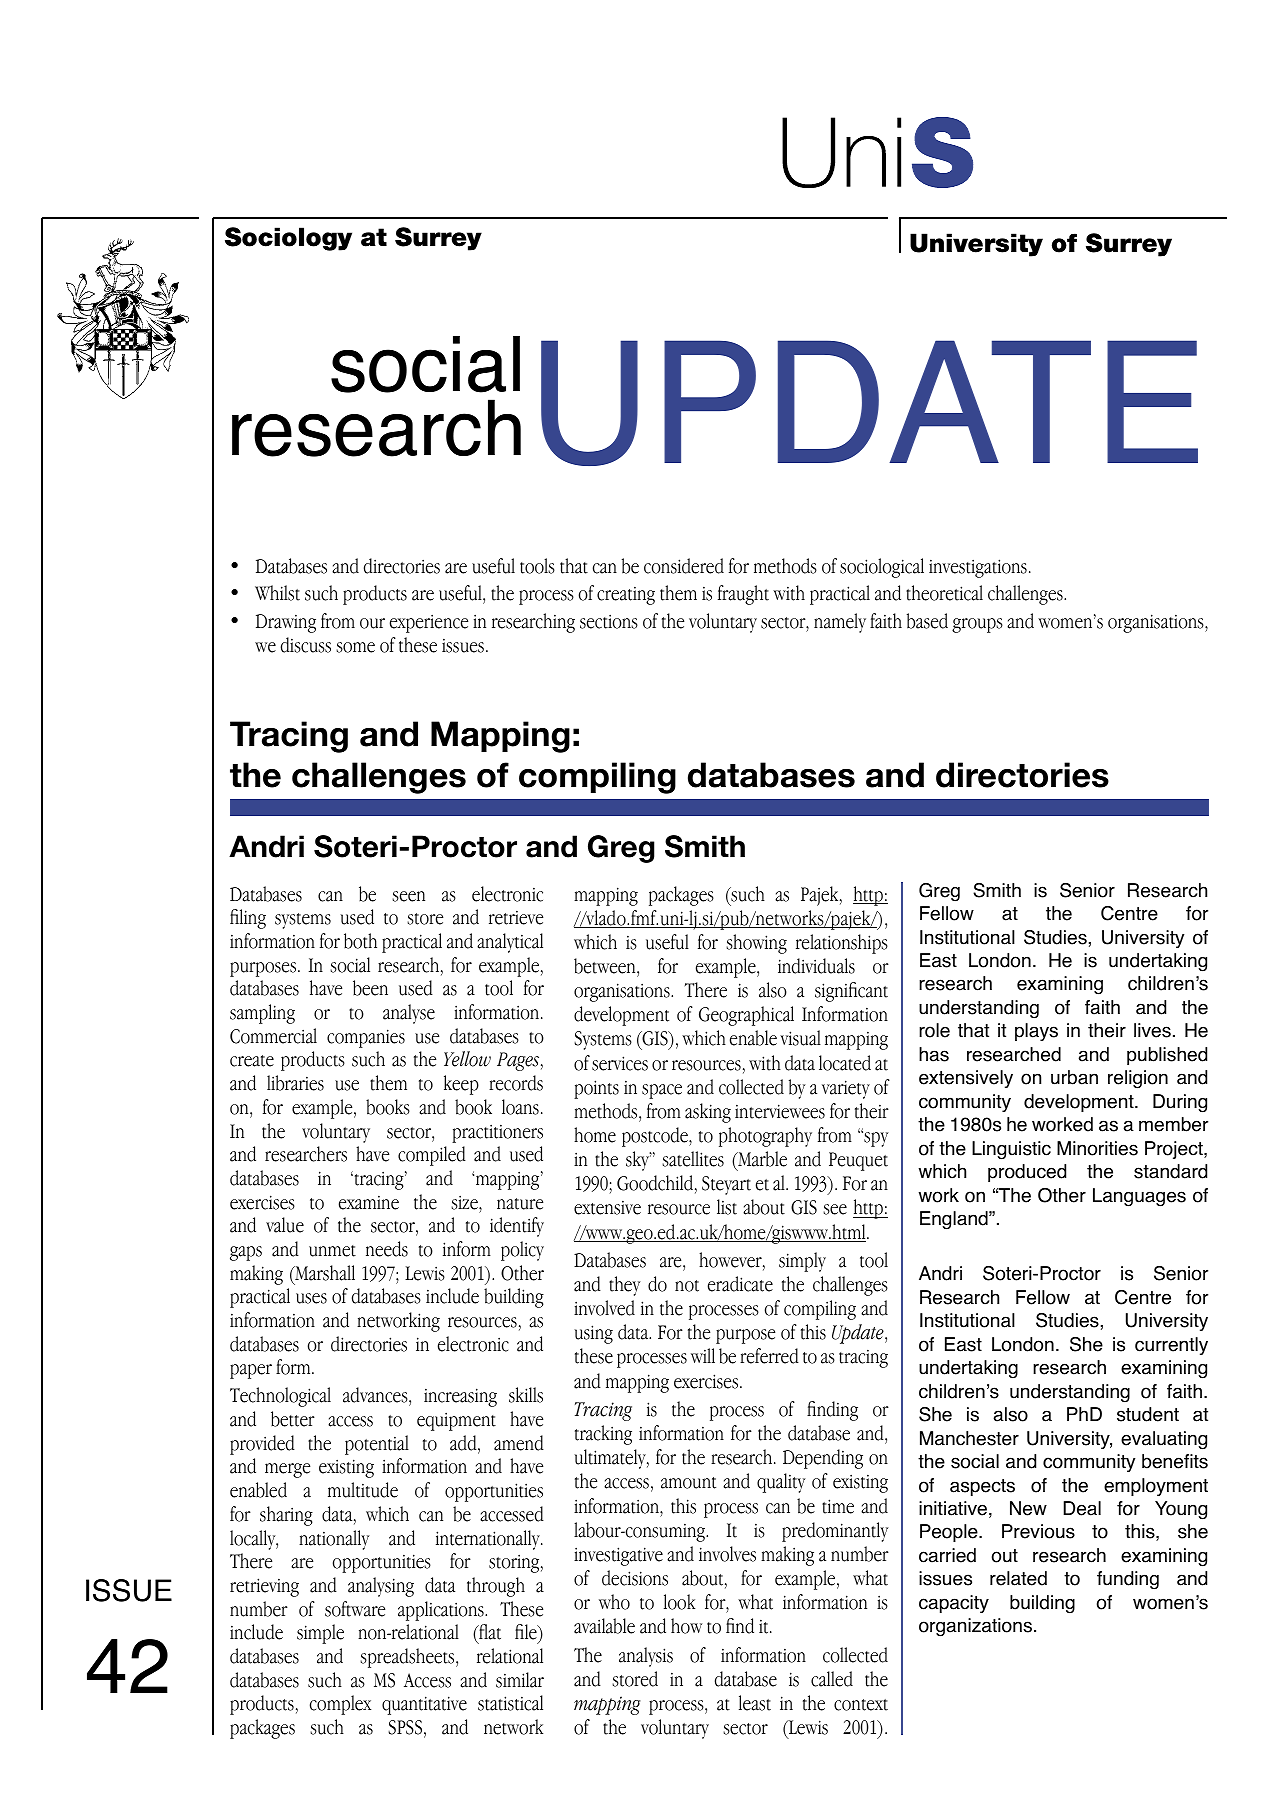 This document has height=1795, width=1269. I want to click on showing, so click(756, 944).
